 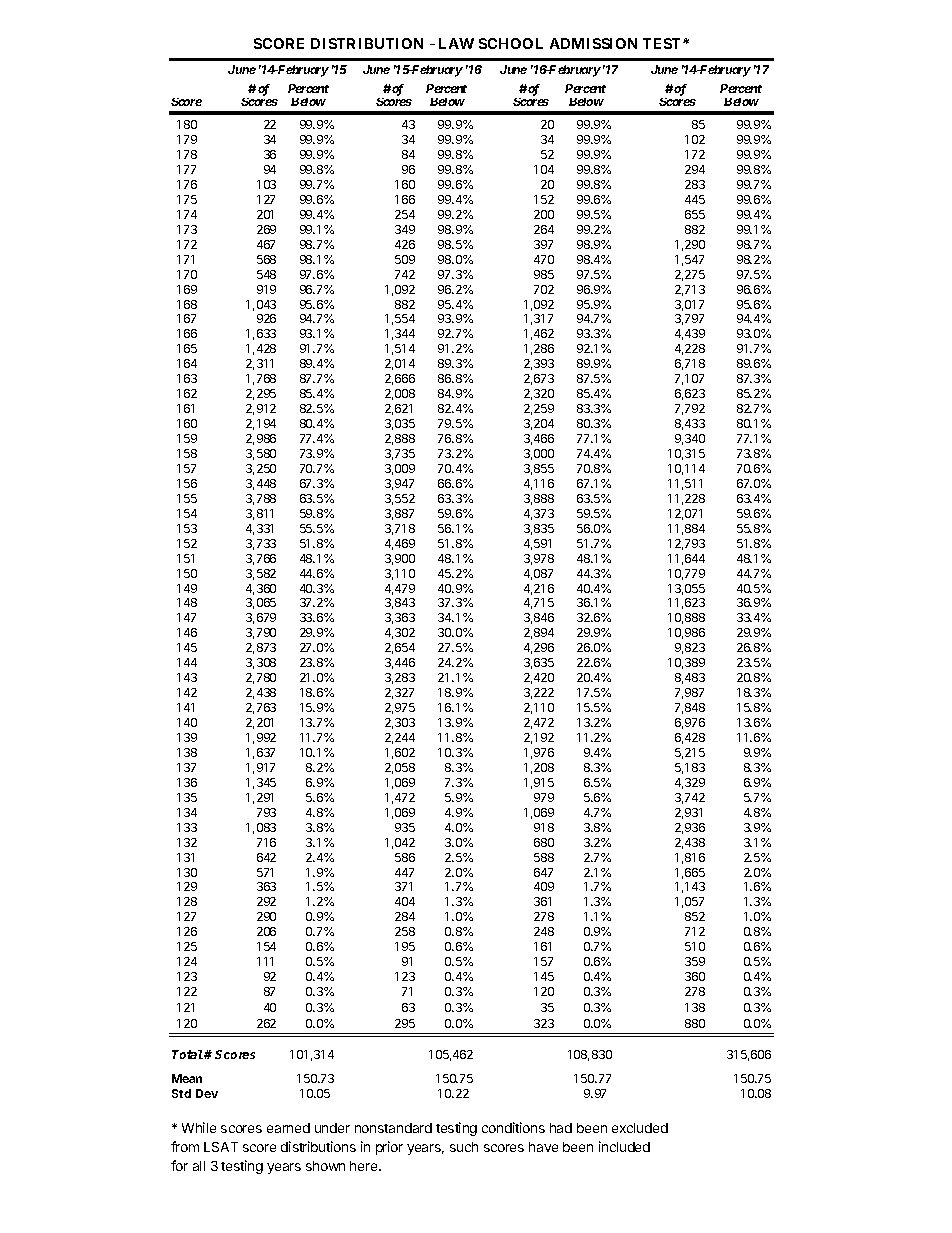 I want to click on had, so click(x=561, y=1128).
